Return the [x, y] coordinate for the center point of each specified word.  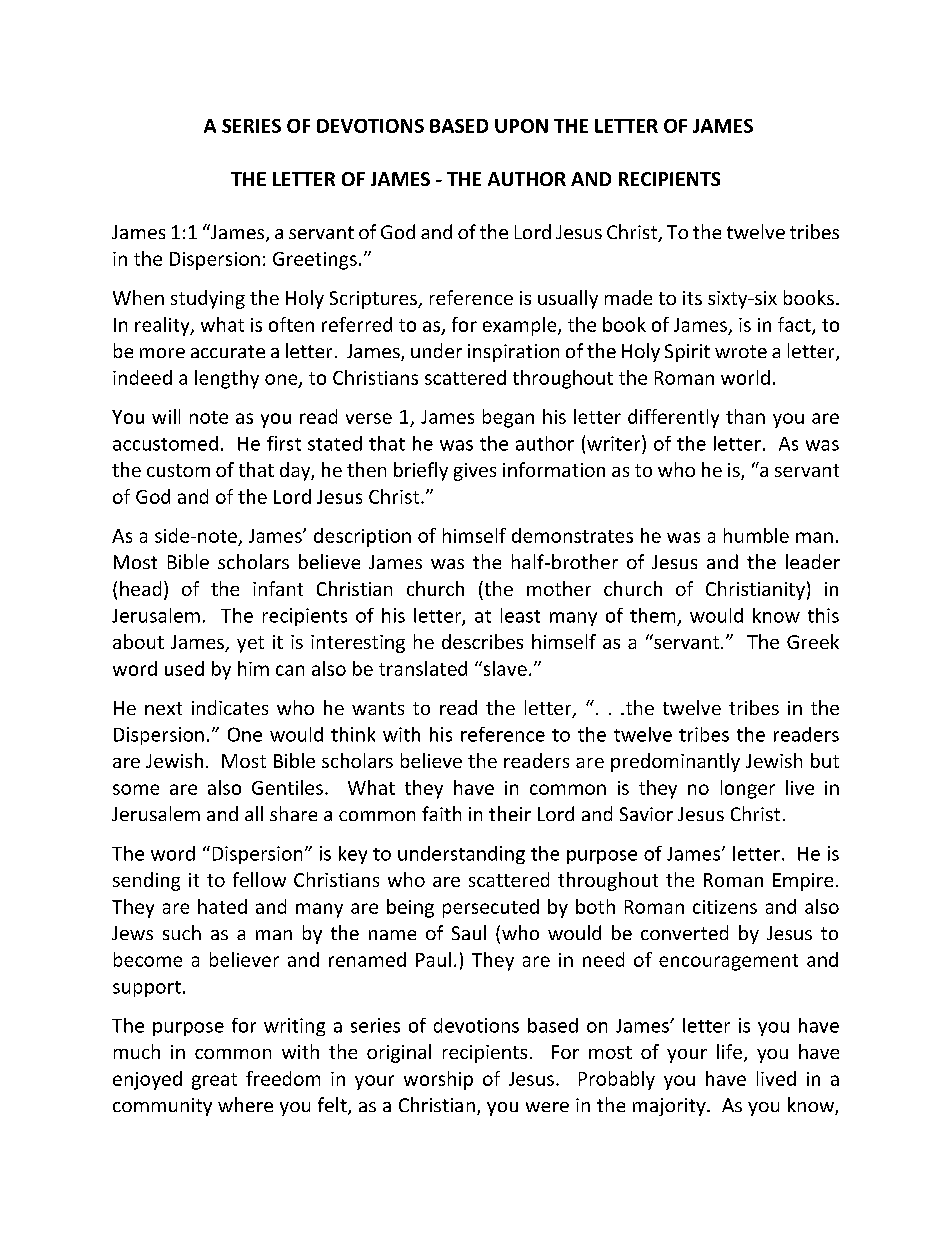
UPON [521, 126]
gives [475, 472]
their [510, 813]
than [745, 416]
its [692, 298]
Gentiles [287, 787]
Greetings [315, 261]
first [284, 443]
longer [748, 789]
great [214, 1081]
